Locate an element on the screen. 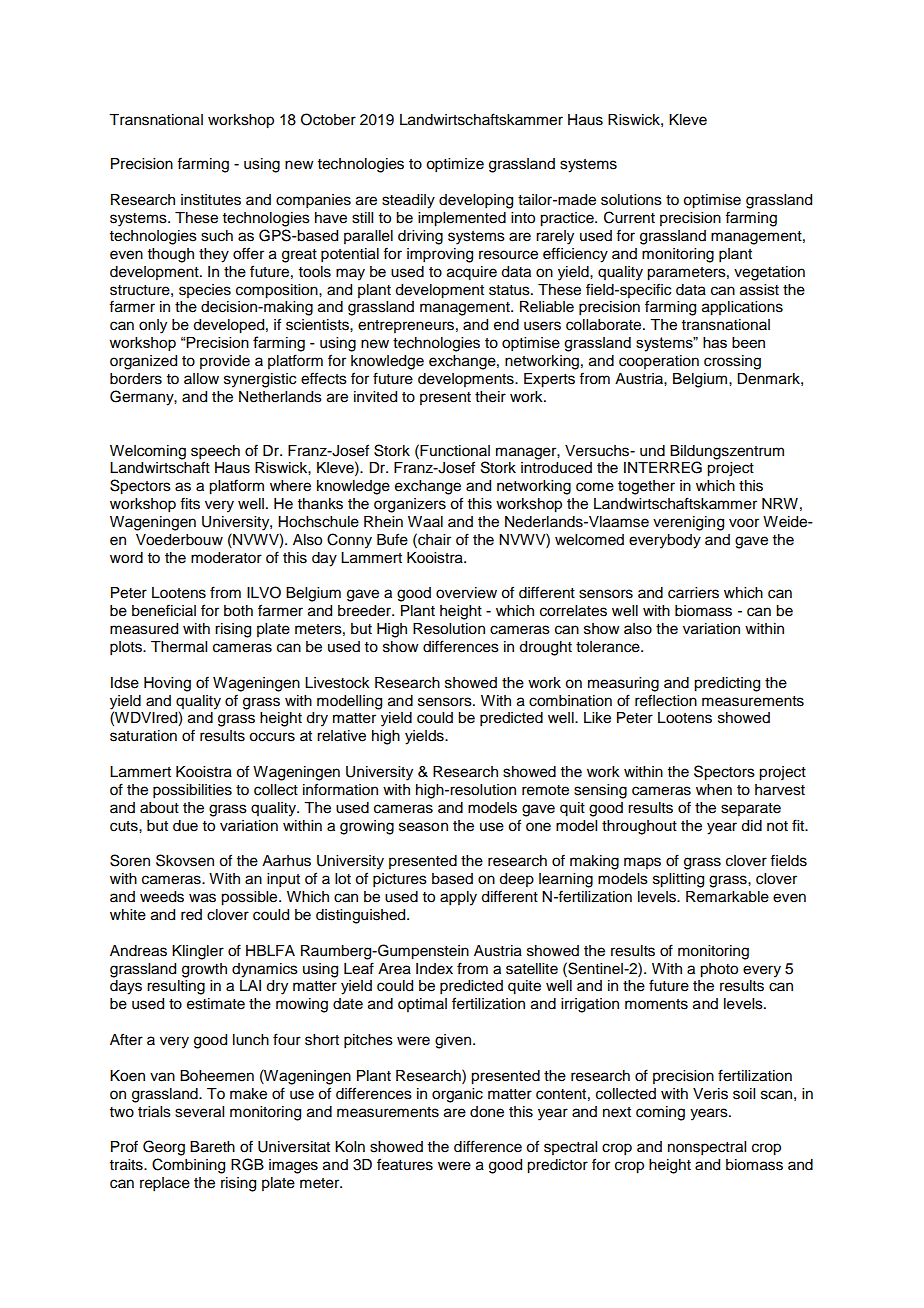 The width and height of the screenshot is (924, 1308). institutes is located at coordinates (211, 200).
